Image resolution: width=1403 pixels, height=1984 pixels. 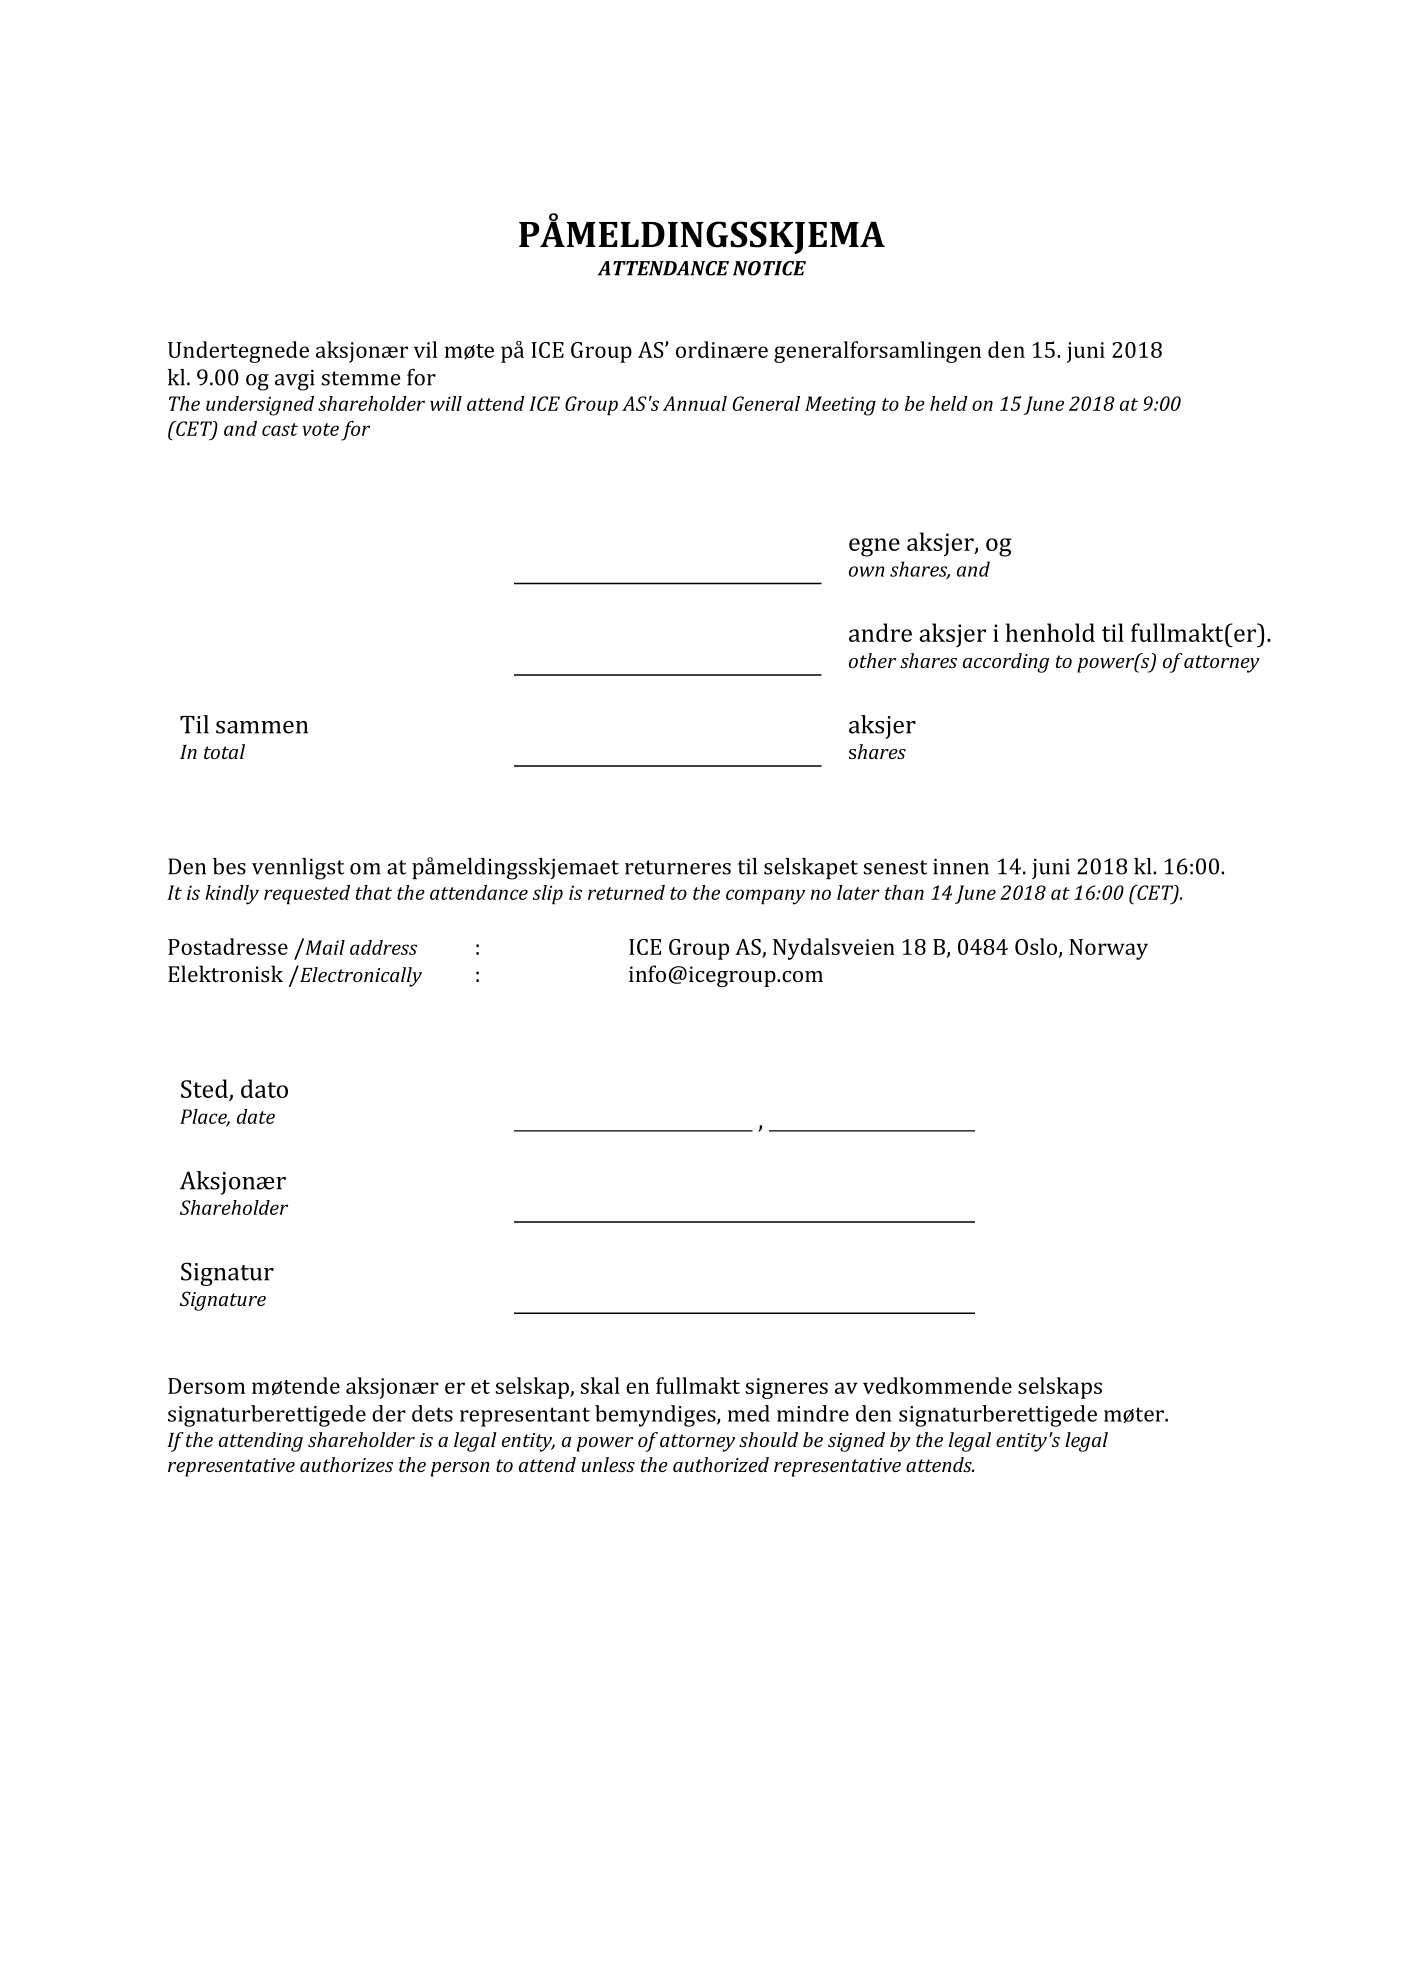 What do you see at coordinates (1037, 947) in the screenshot?
I see `Oslo` at bounding box center [1037, 947].
